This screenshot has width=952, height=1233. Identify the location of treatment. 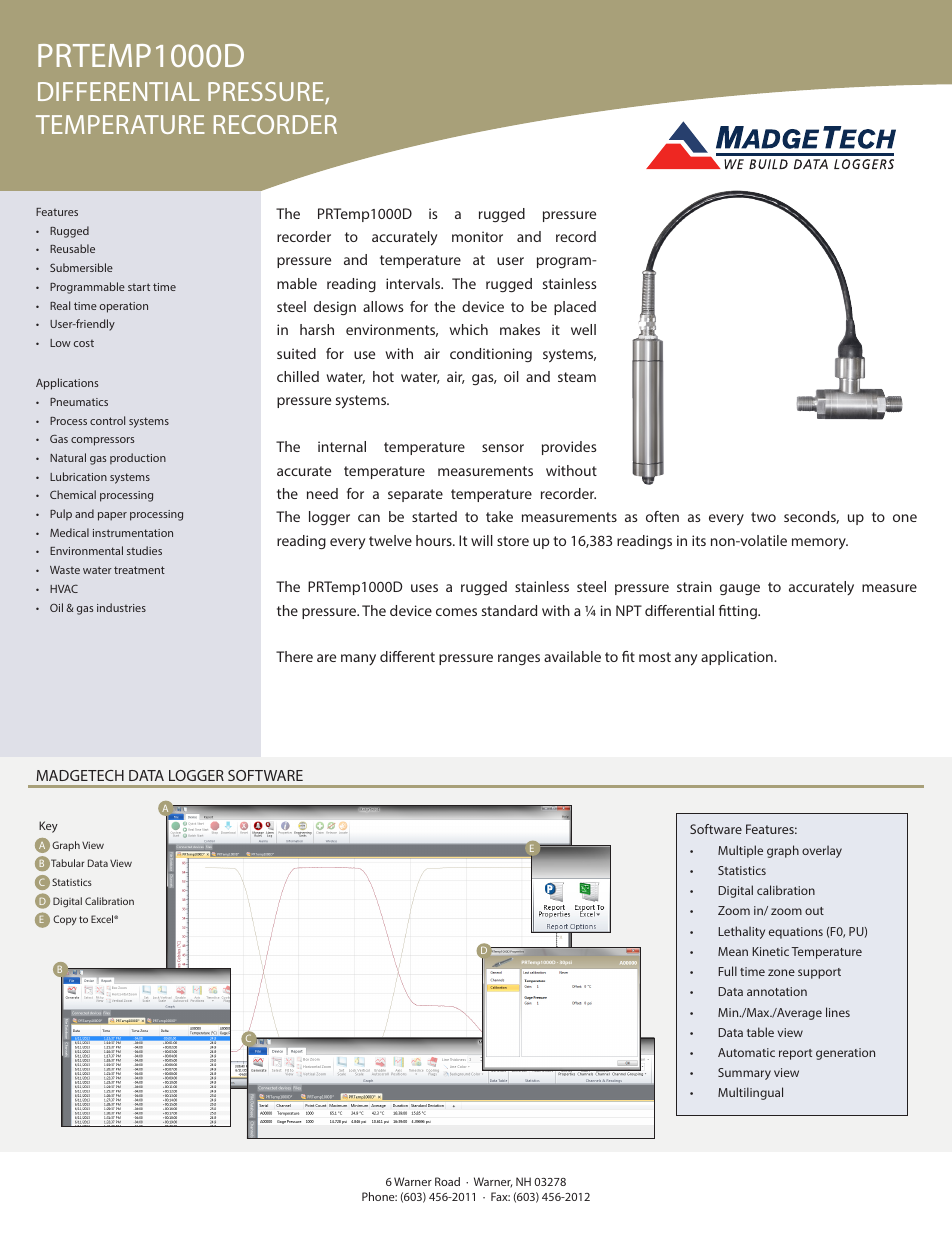
(139, 570).
